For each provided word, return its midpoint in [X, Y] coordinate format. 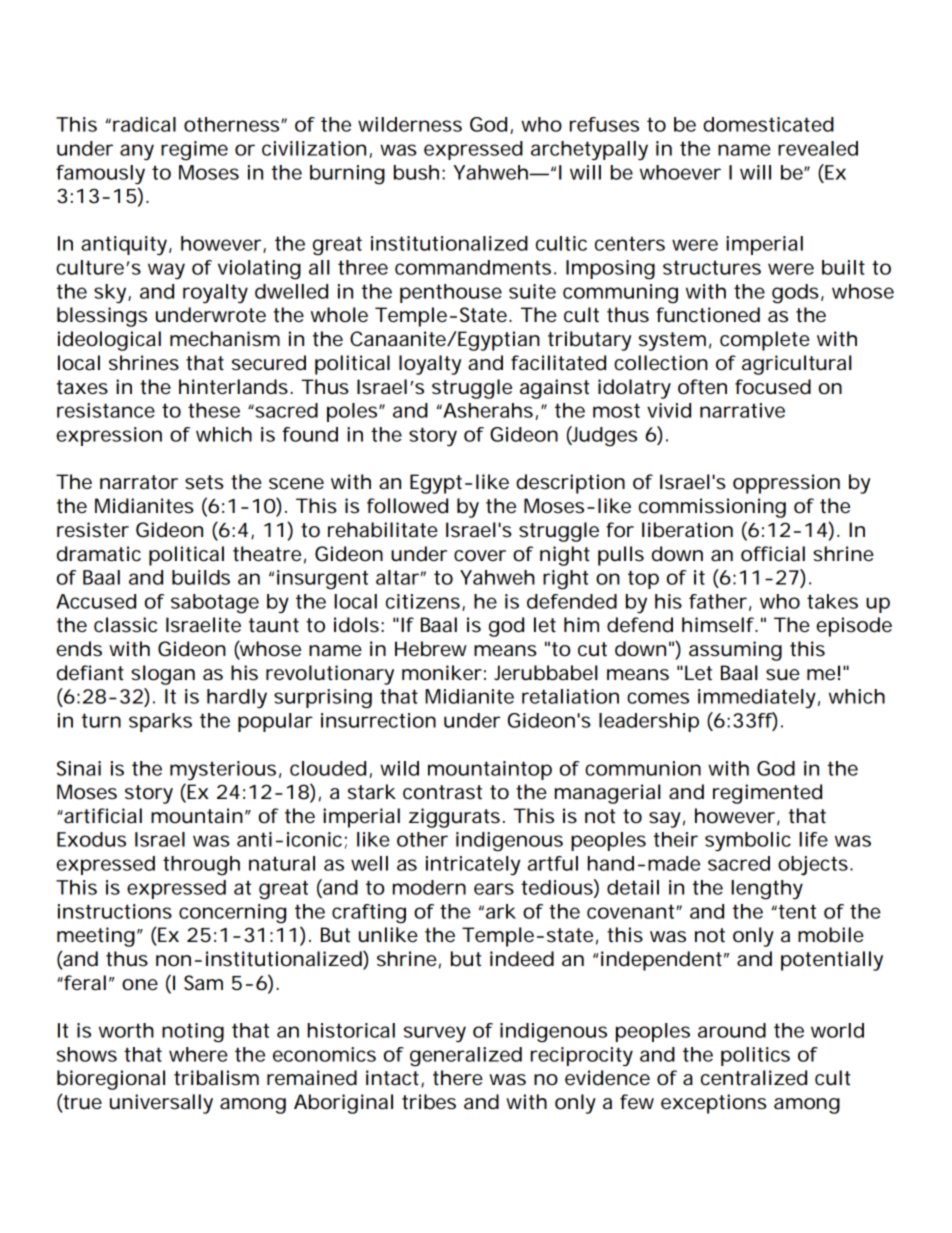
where [198, 1054]
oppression [786, 484]
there [458, 1078]
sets [204, 482]
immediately [759, 698]
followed [407, 506]
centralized [754, 1078]
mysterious [225, 770]
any [137, 152]
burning [347, 175]
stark [372, 792]
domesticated [768, 124]
